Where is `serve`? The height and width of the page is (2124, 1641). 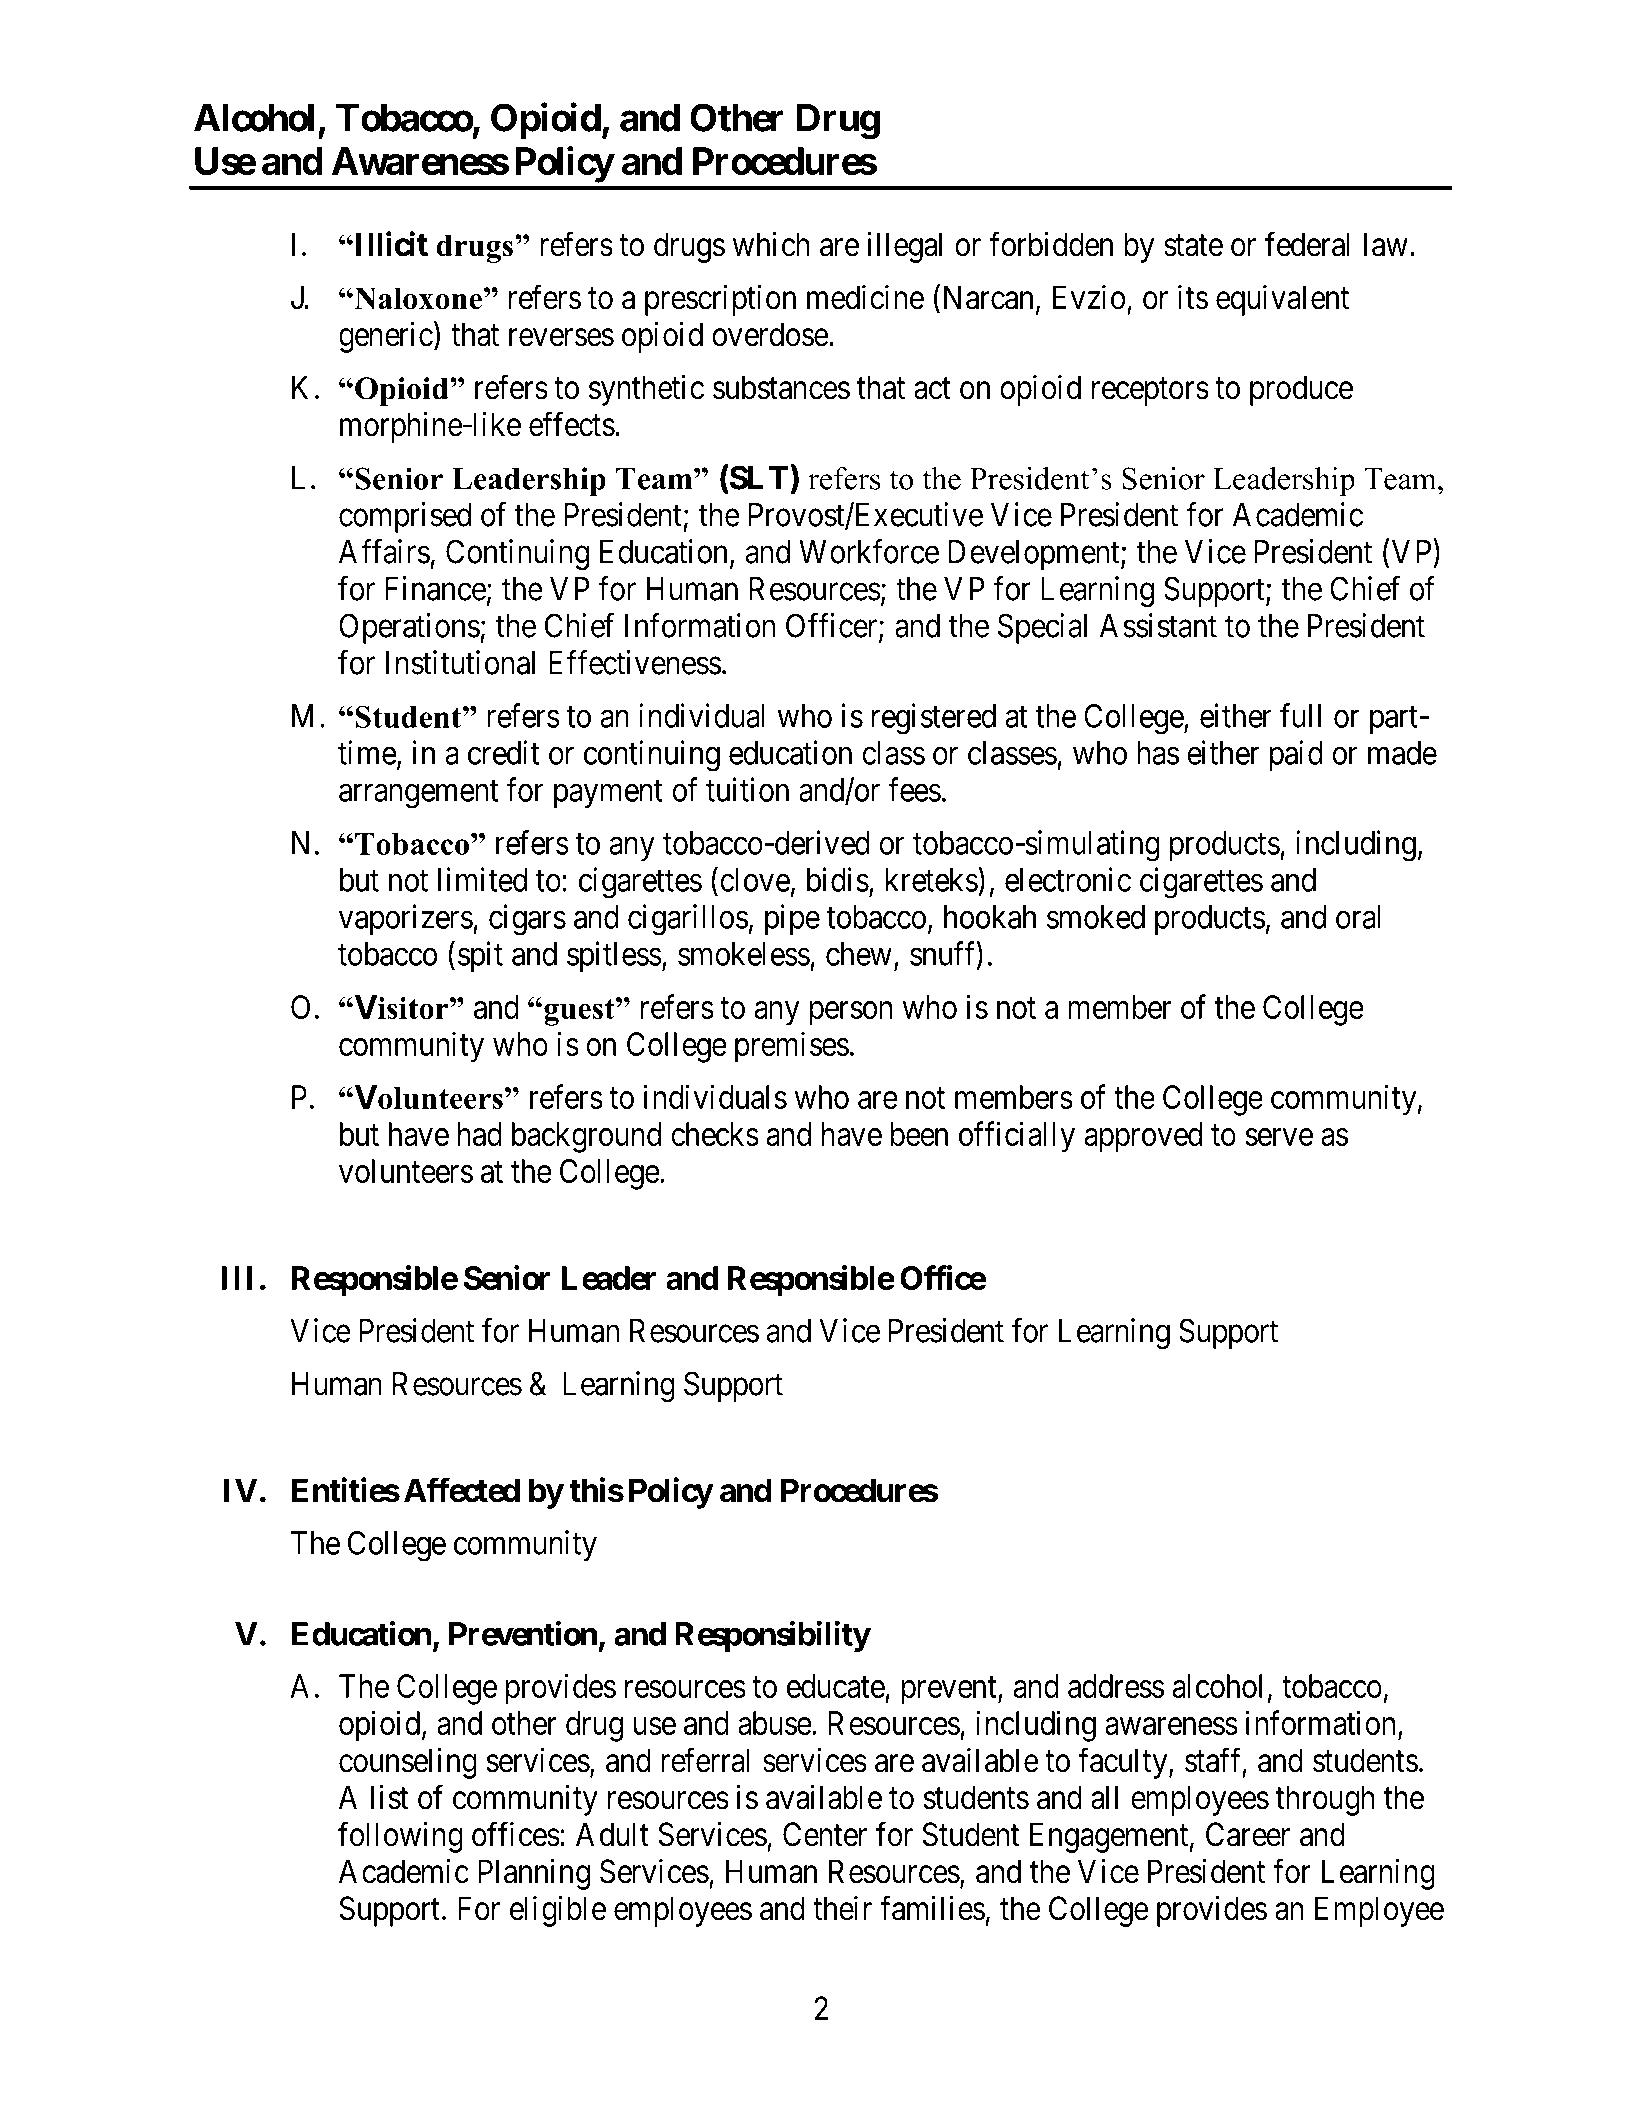
serve is located at coordinates (1279, 1137).
